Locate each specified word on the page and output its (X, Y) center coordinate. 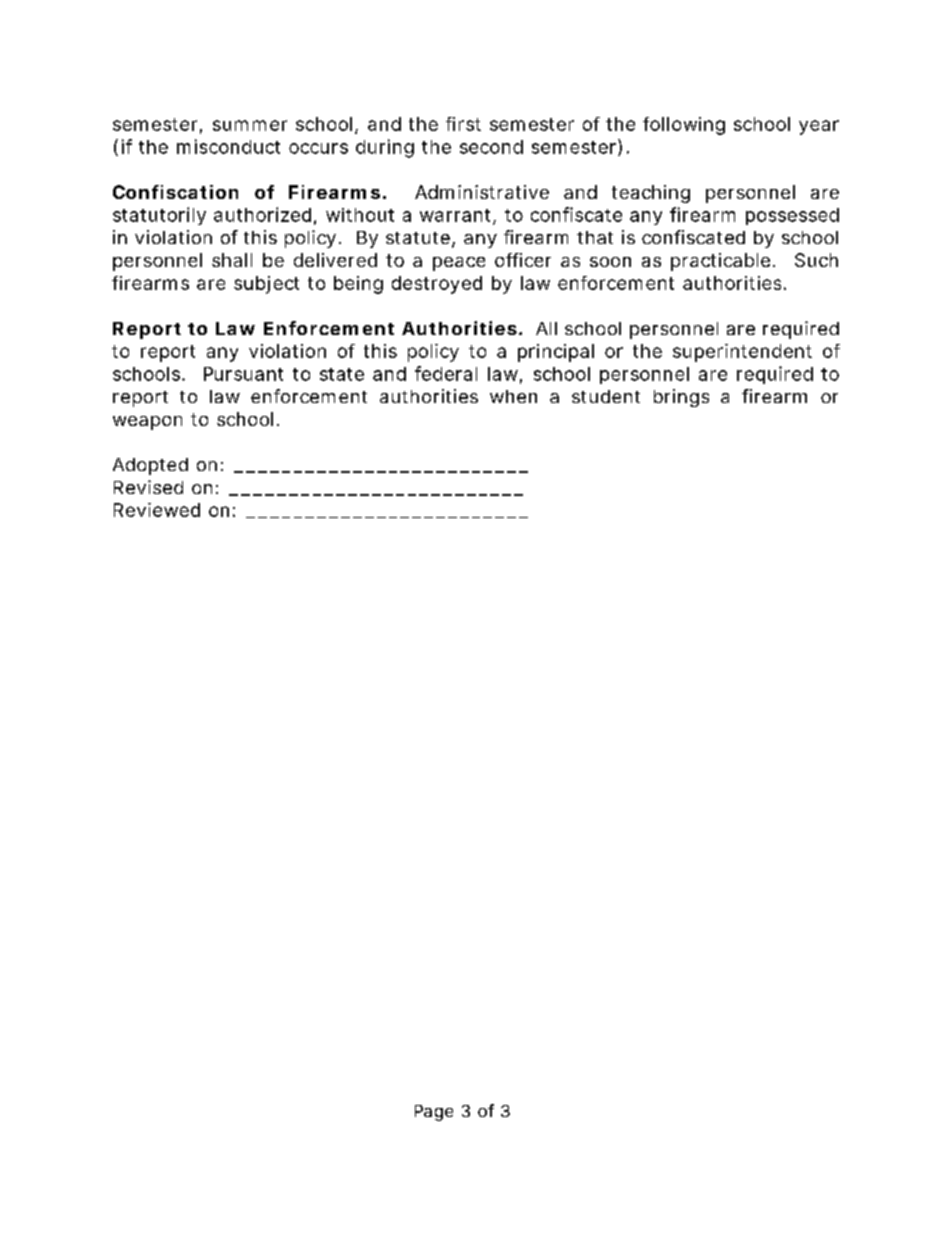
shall (232, 260)
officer (523, 260)
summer (250, 125)
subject (266, 285)
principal (556, 353)
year (819, 127)
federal (446, 373)
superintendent (742, 353)
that (595, 237)
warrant (455, 215)
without (360, 215)
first (463, 124)
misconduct (228, 146)
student (606, 396)
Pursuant (243, 374)
